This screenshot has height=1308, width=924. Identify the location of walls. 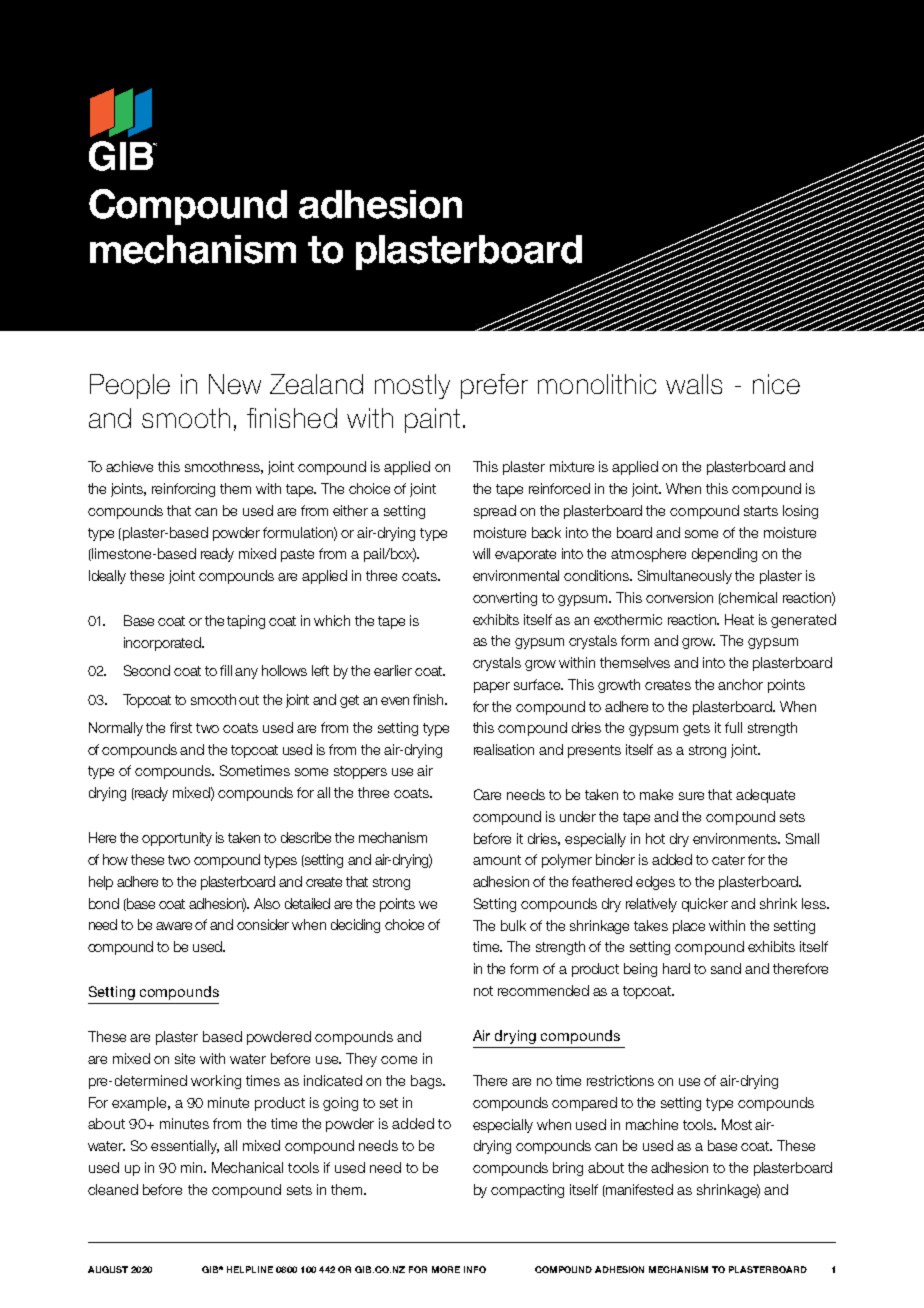
(694, 384).
